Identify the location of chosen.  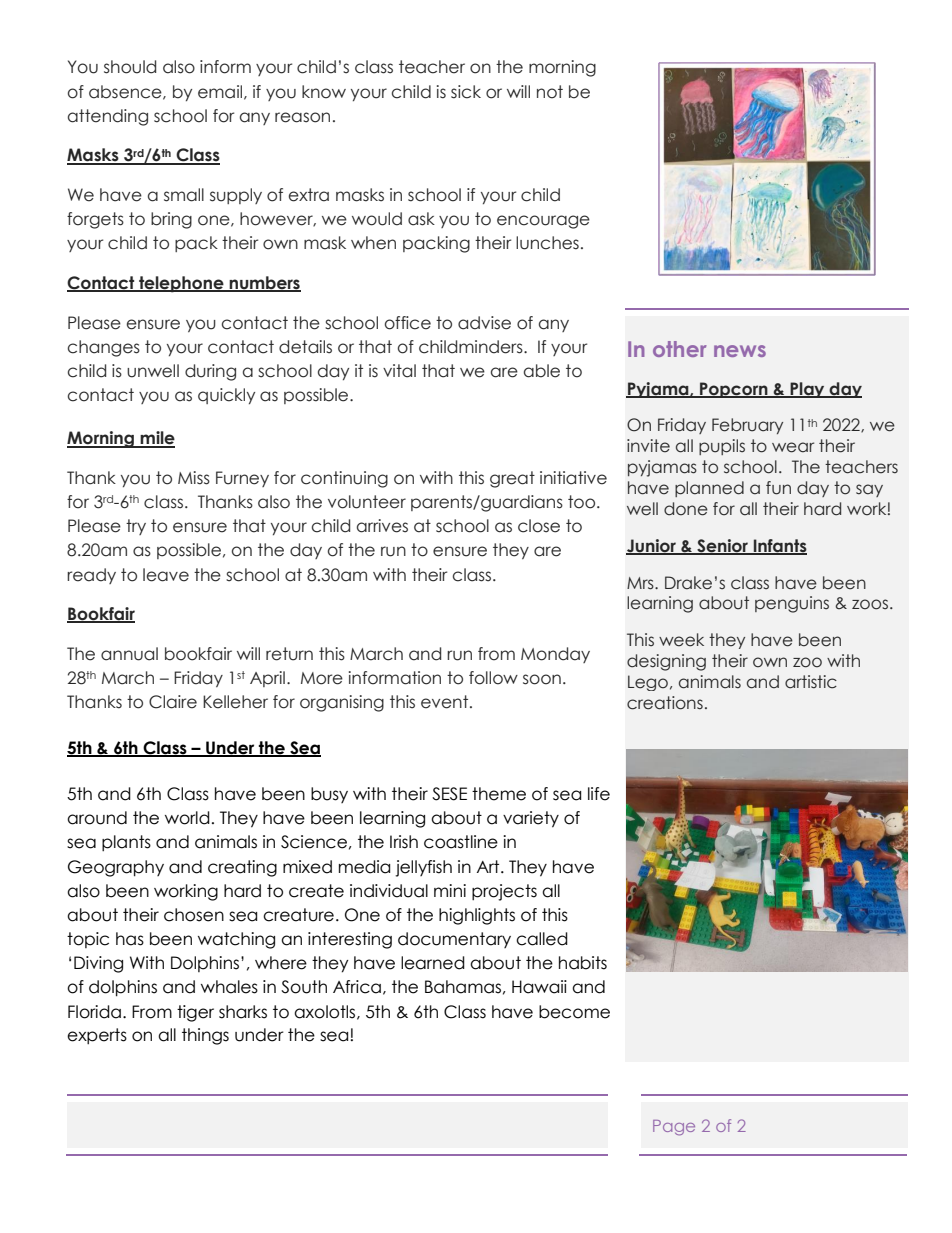
(194, 915).
